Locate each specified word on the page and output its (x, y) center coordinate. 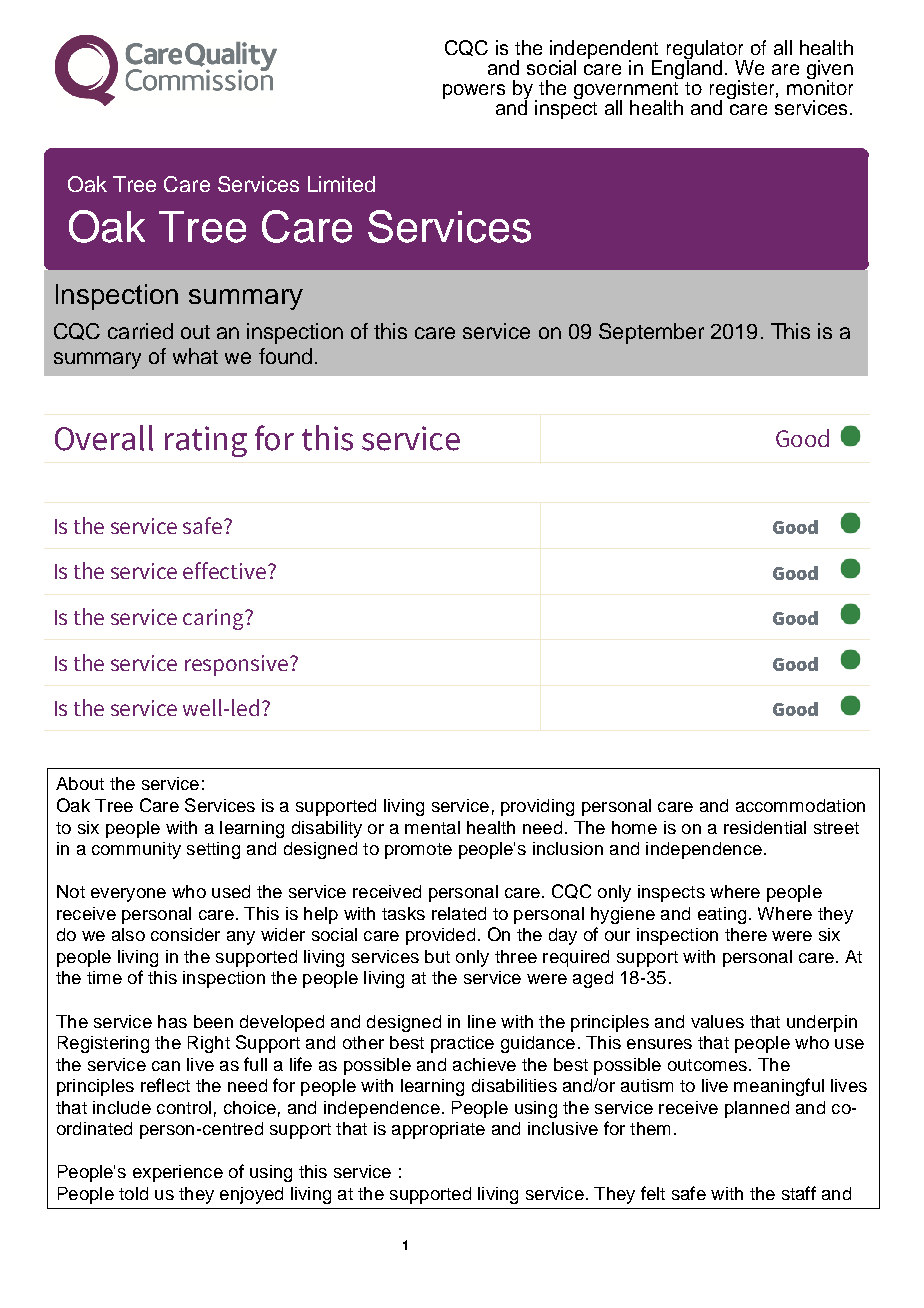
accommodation (800, 805)
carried (140, 331)
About (80, 783)
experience (178, 1173)
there (746, 934)
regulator (706, 51)
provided (440, 936)
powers (474, 91)
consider (185, 934)
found (285, 356)
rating (206, 441)
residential (765, 827)
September (651, 333)
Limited (341, 184)
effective (224, 570)
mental (432, 827)
